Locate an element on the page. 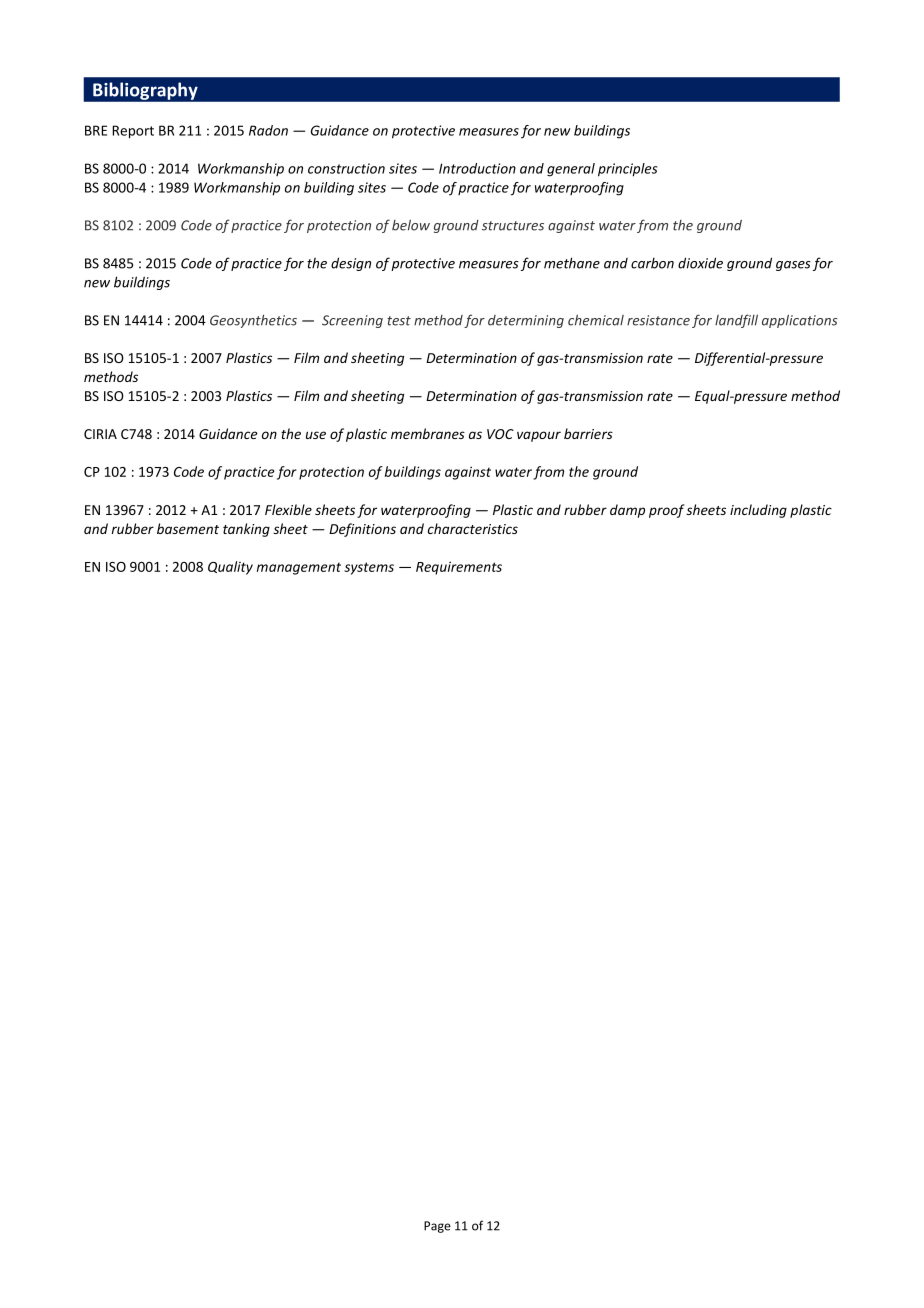 The width and height of the page is (924, 1308). characteristics is located at coordinates (473, 528).
